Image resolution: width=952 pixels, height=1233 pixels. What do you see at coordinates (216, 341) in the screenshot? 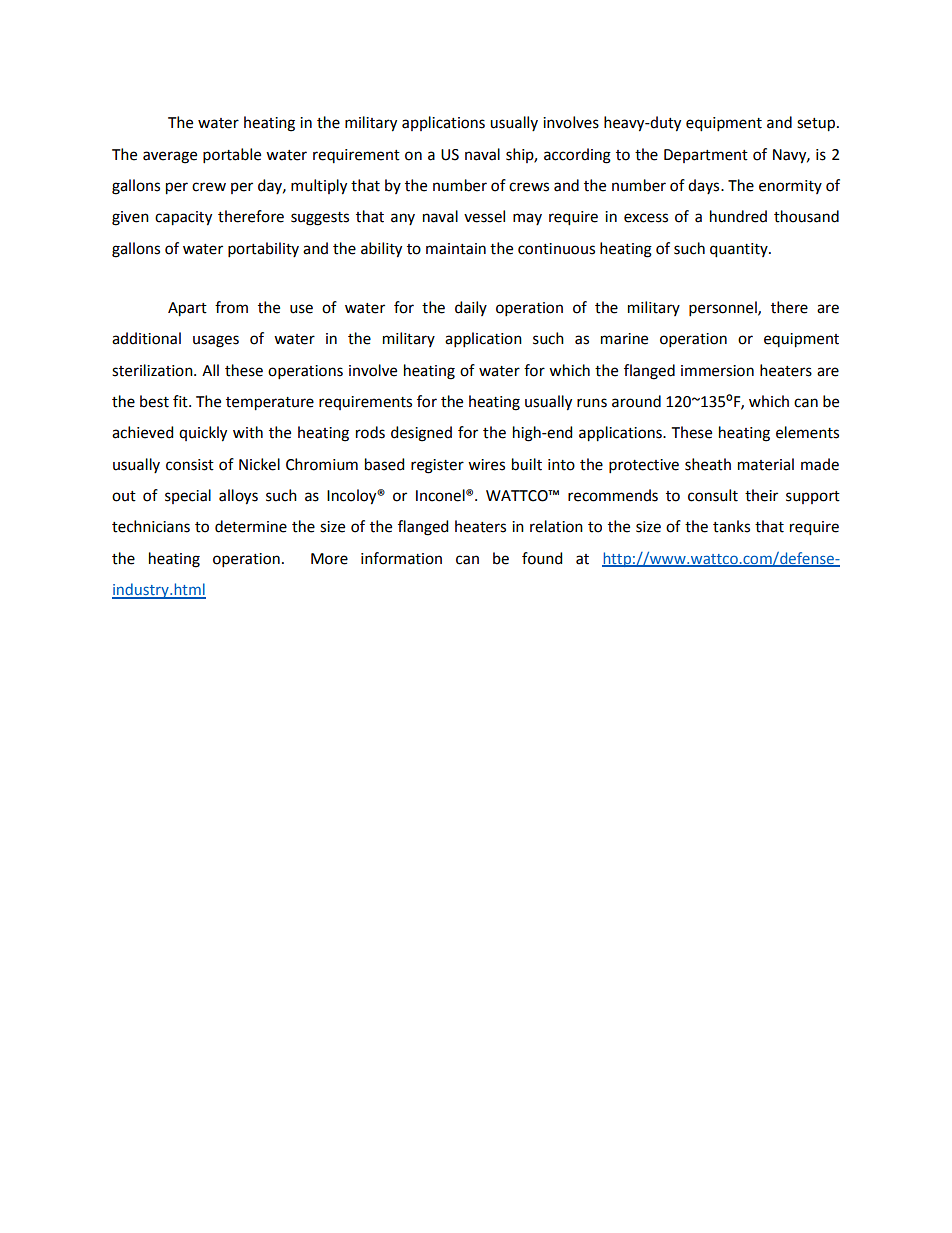
I see `usages` at bounding box center [216, 341].
